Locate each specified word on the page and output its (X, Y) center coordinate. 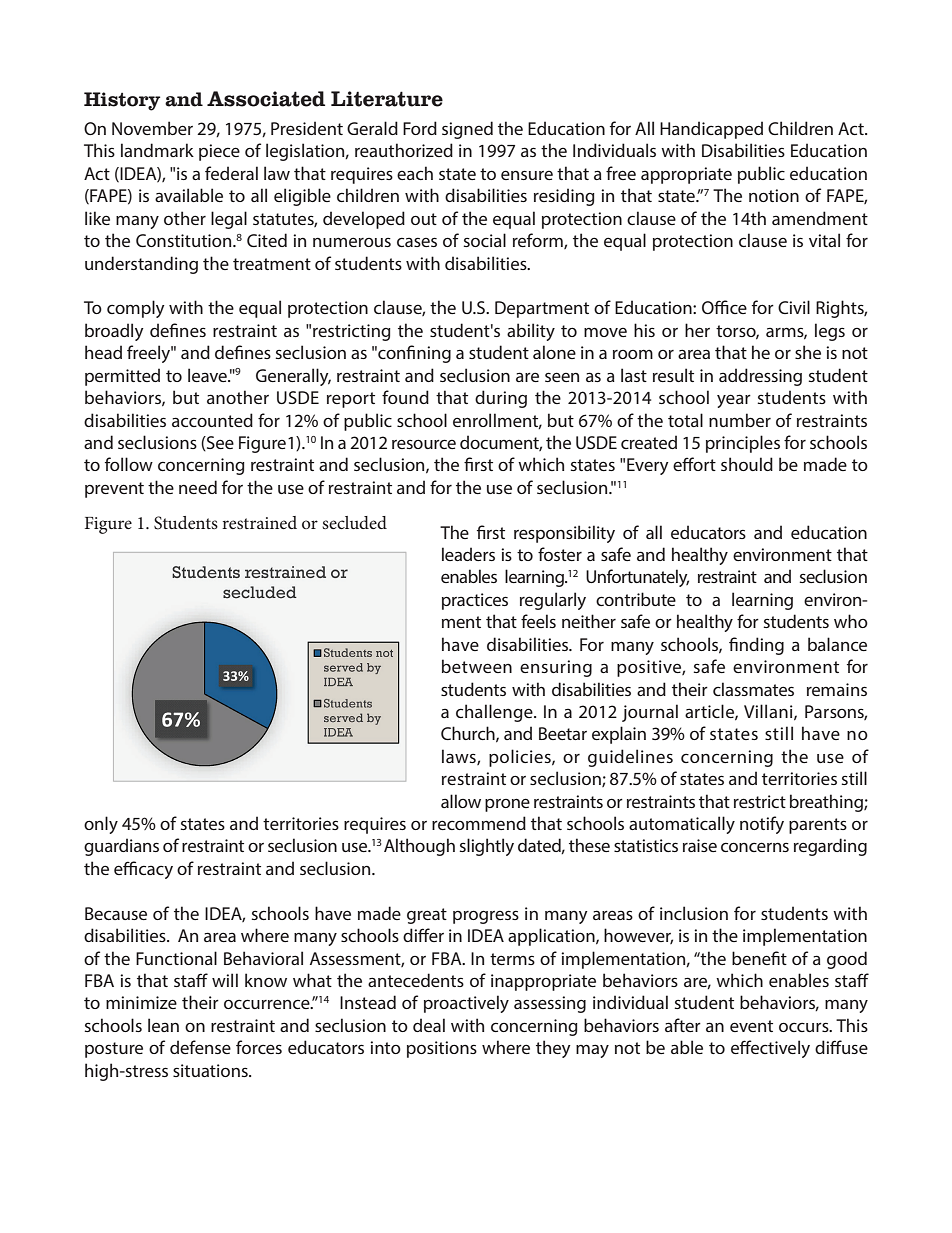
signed (467, 130)
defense (200, 1047)
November (152, 128)
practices (475, 601)
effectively (770, 1049)
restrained (259, 522)
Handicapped (711, 130)
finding (756, 646)
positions (442, 1049)
